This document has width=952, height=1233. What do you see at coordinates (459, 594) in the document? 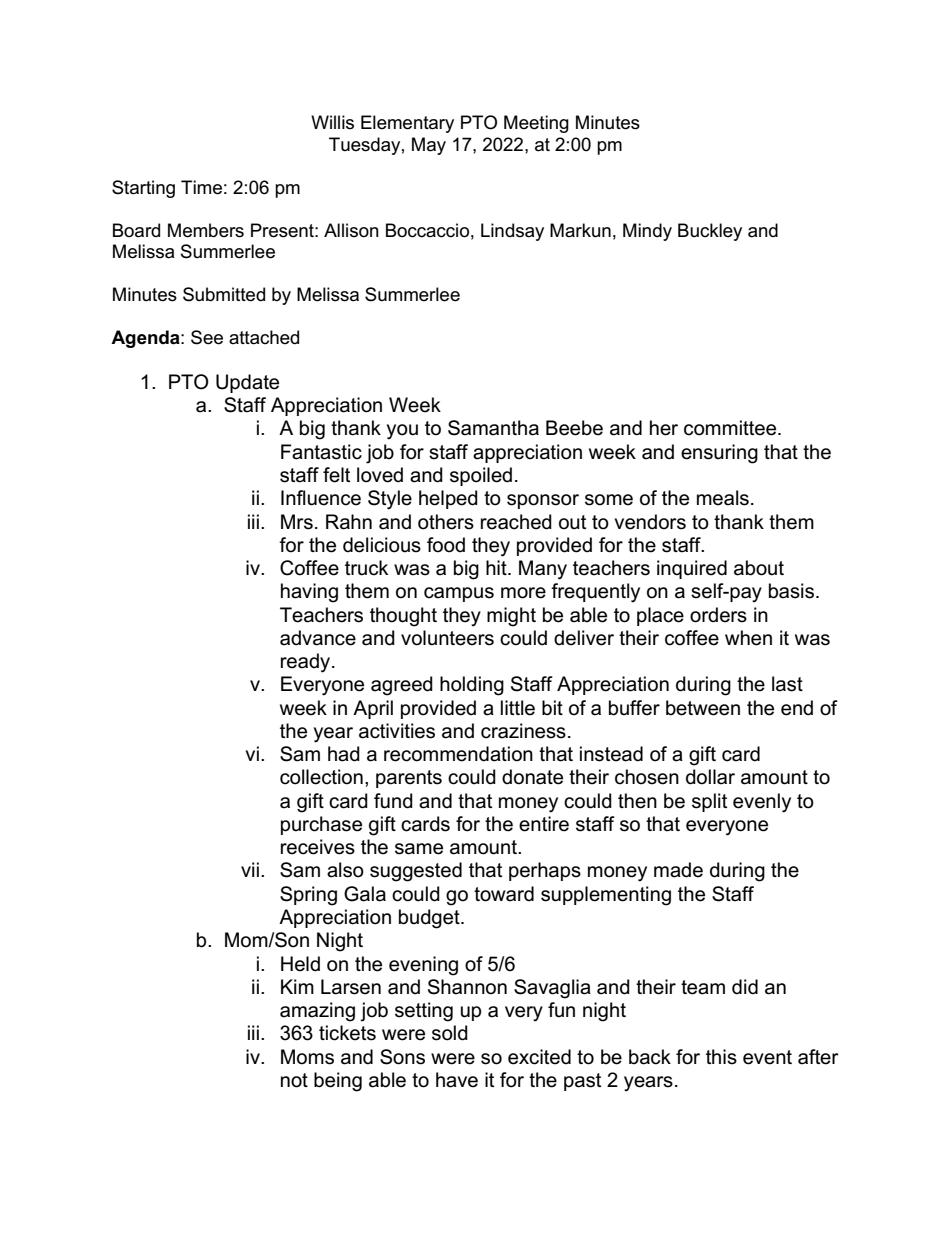
I see `campus` at bounding box center [459, 594].
